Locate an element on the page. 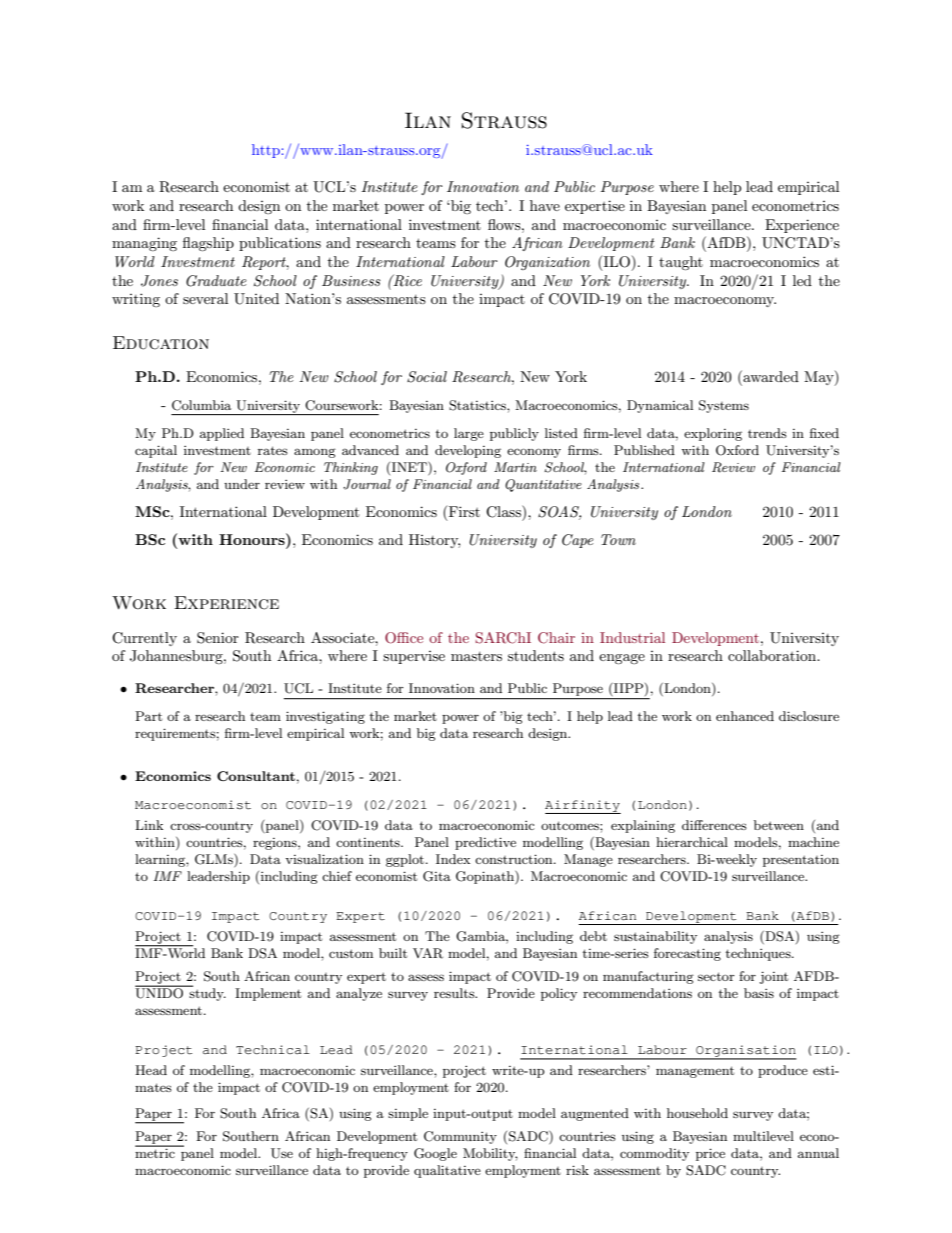 Image resolution: width=952 pixels, height=1233 pixels. Link is located at coordinates (149, 825).
